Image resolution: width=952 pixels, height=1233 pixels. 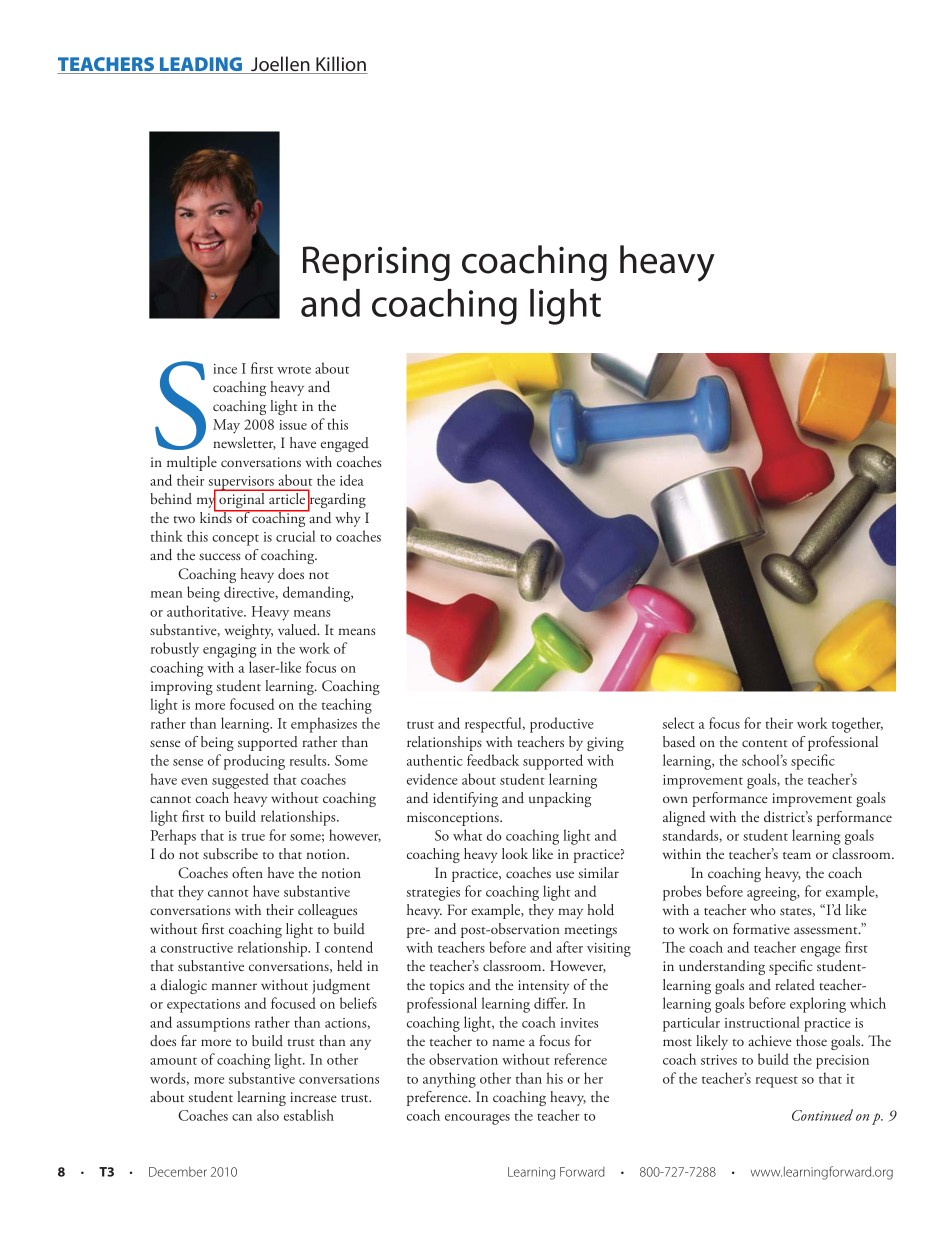 I want to click on supervisors, so click(x=242, y=484).
